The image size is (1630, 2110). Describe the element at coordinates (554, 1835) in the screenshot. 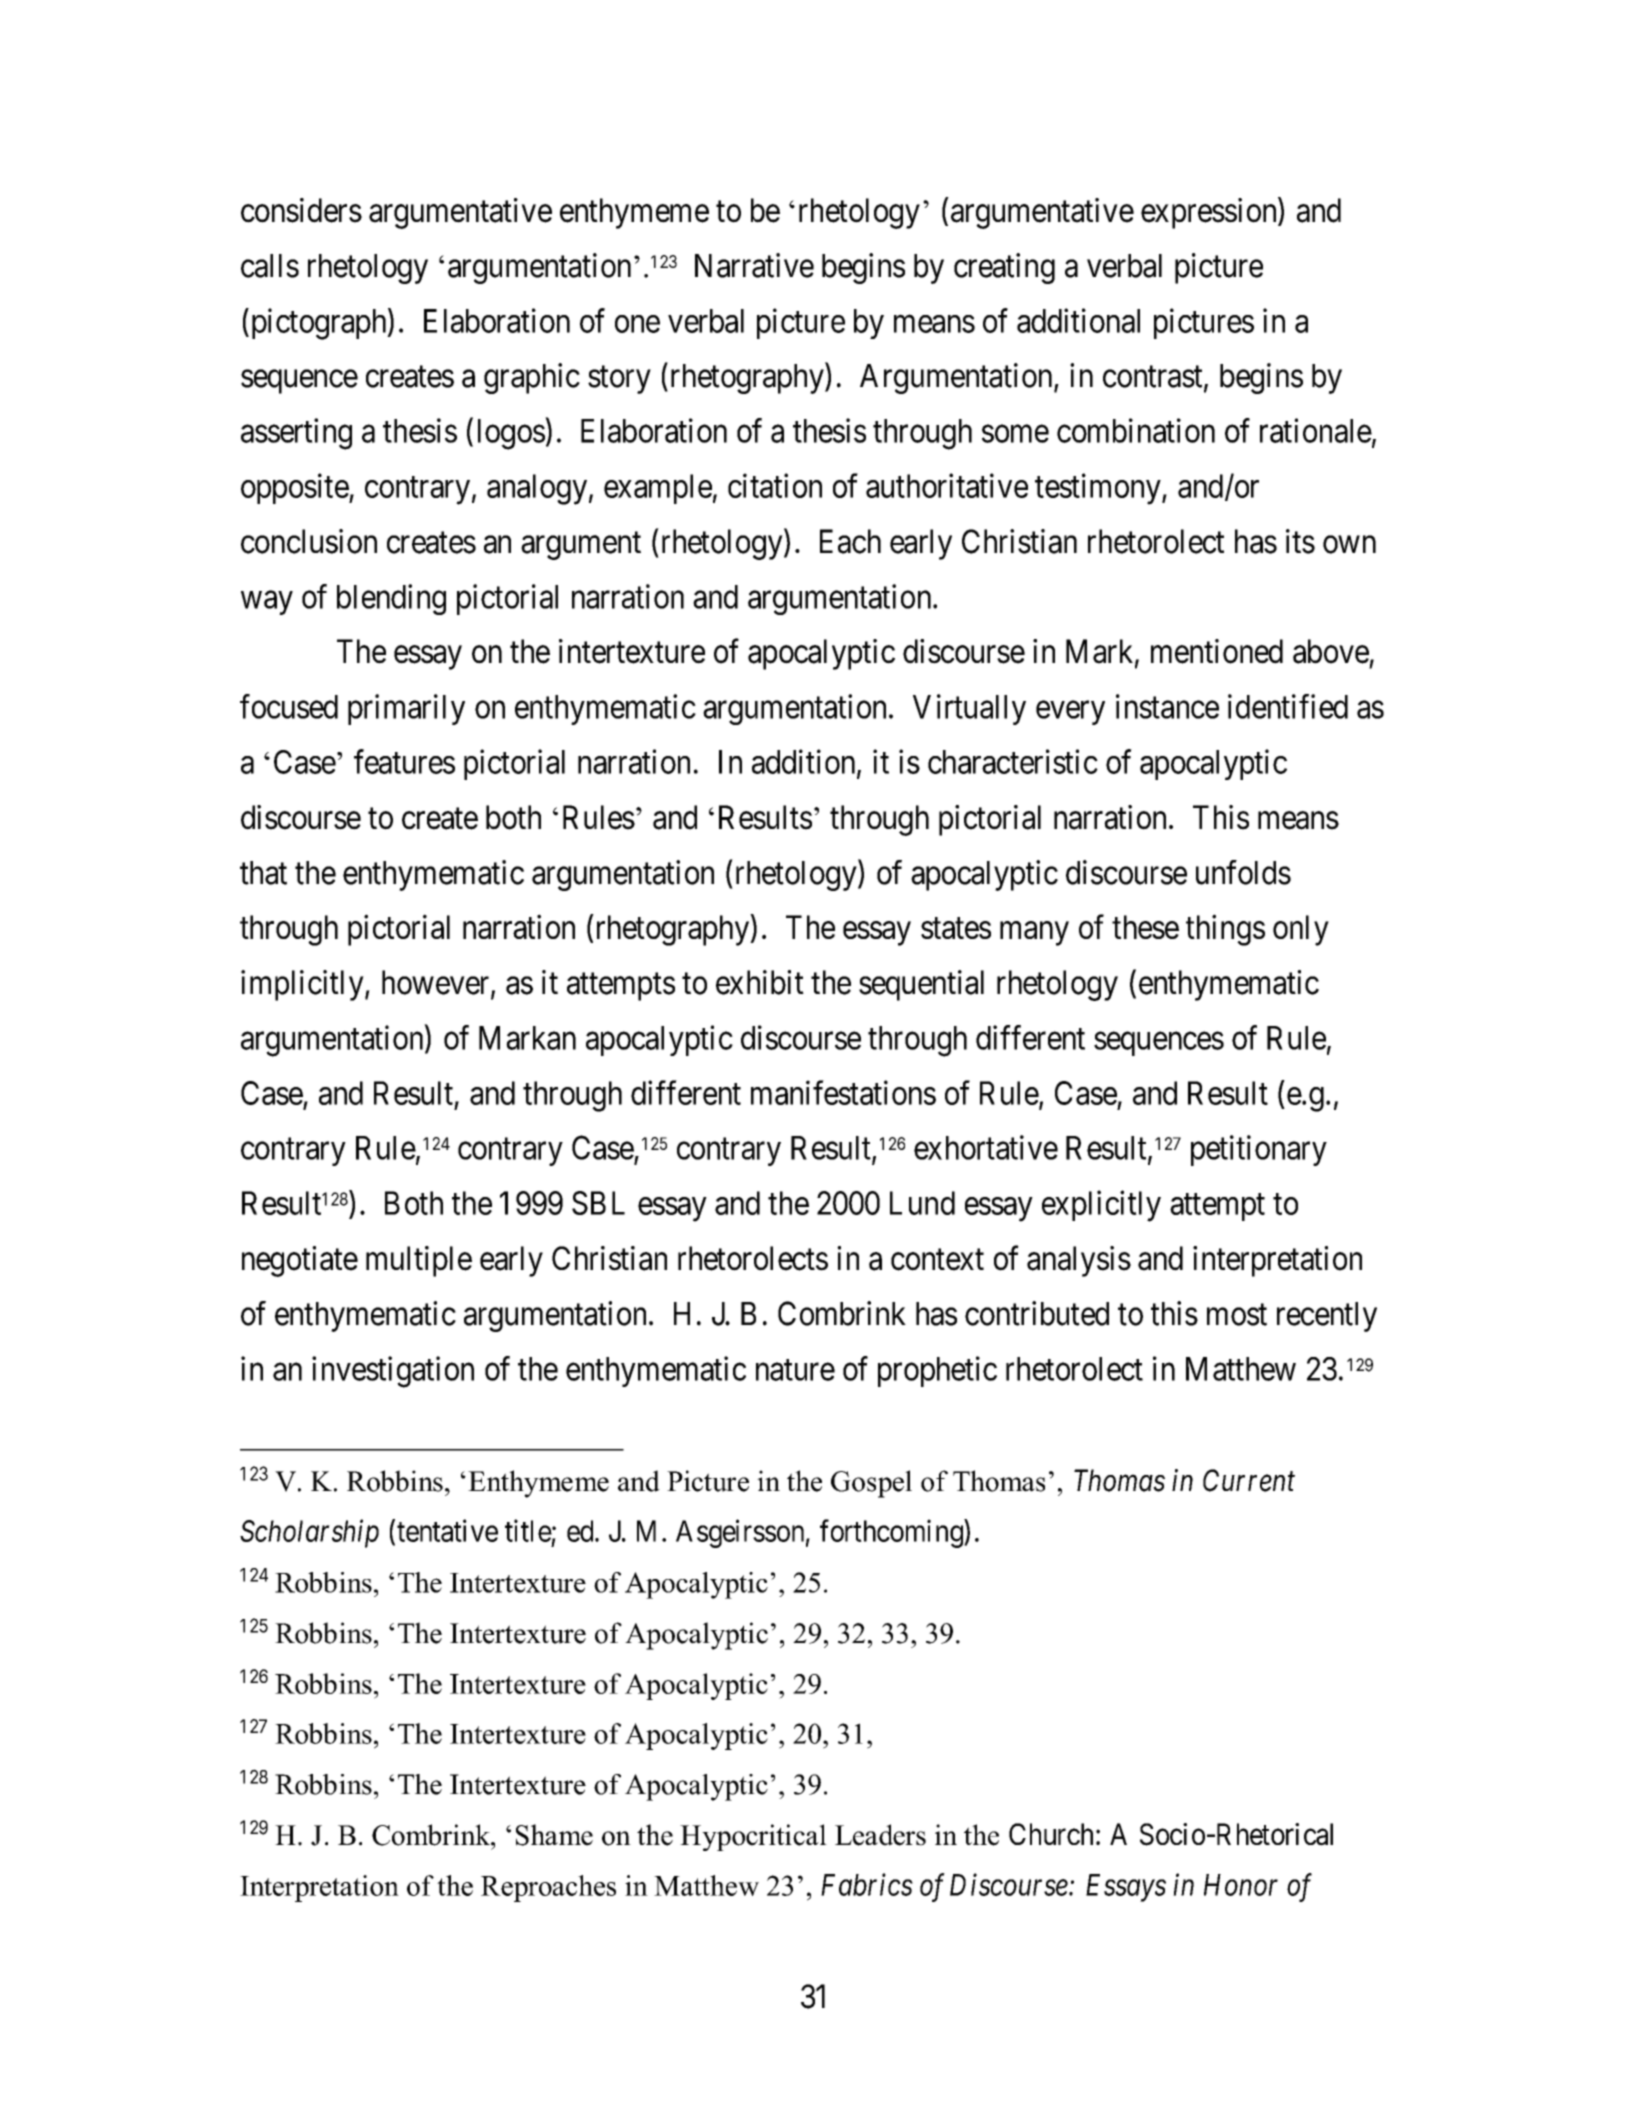

I see `Shame` at that location.
